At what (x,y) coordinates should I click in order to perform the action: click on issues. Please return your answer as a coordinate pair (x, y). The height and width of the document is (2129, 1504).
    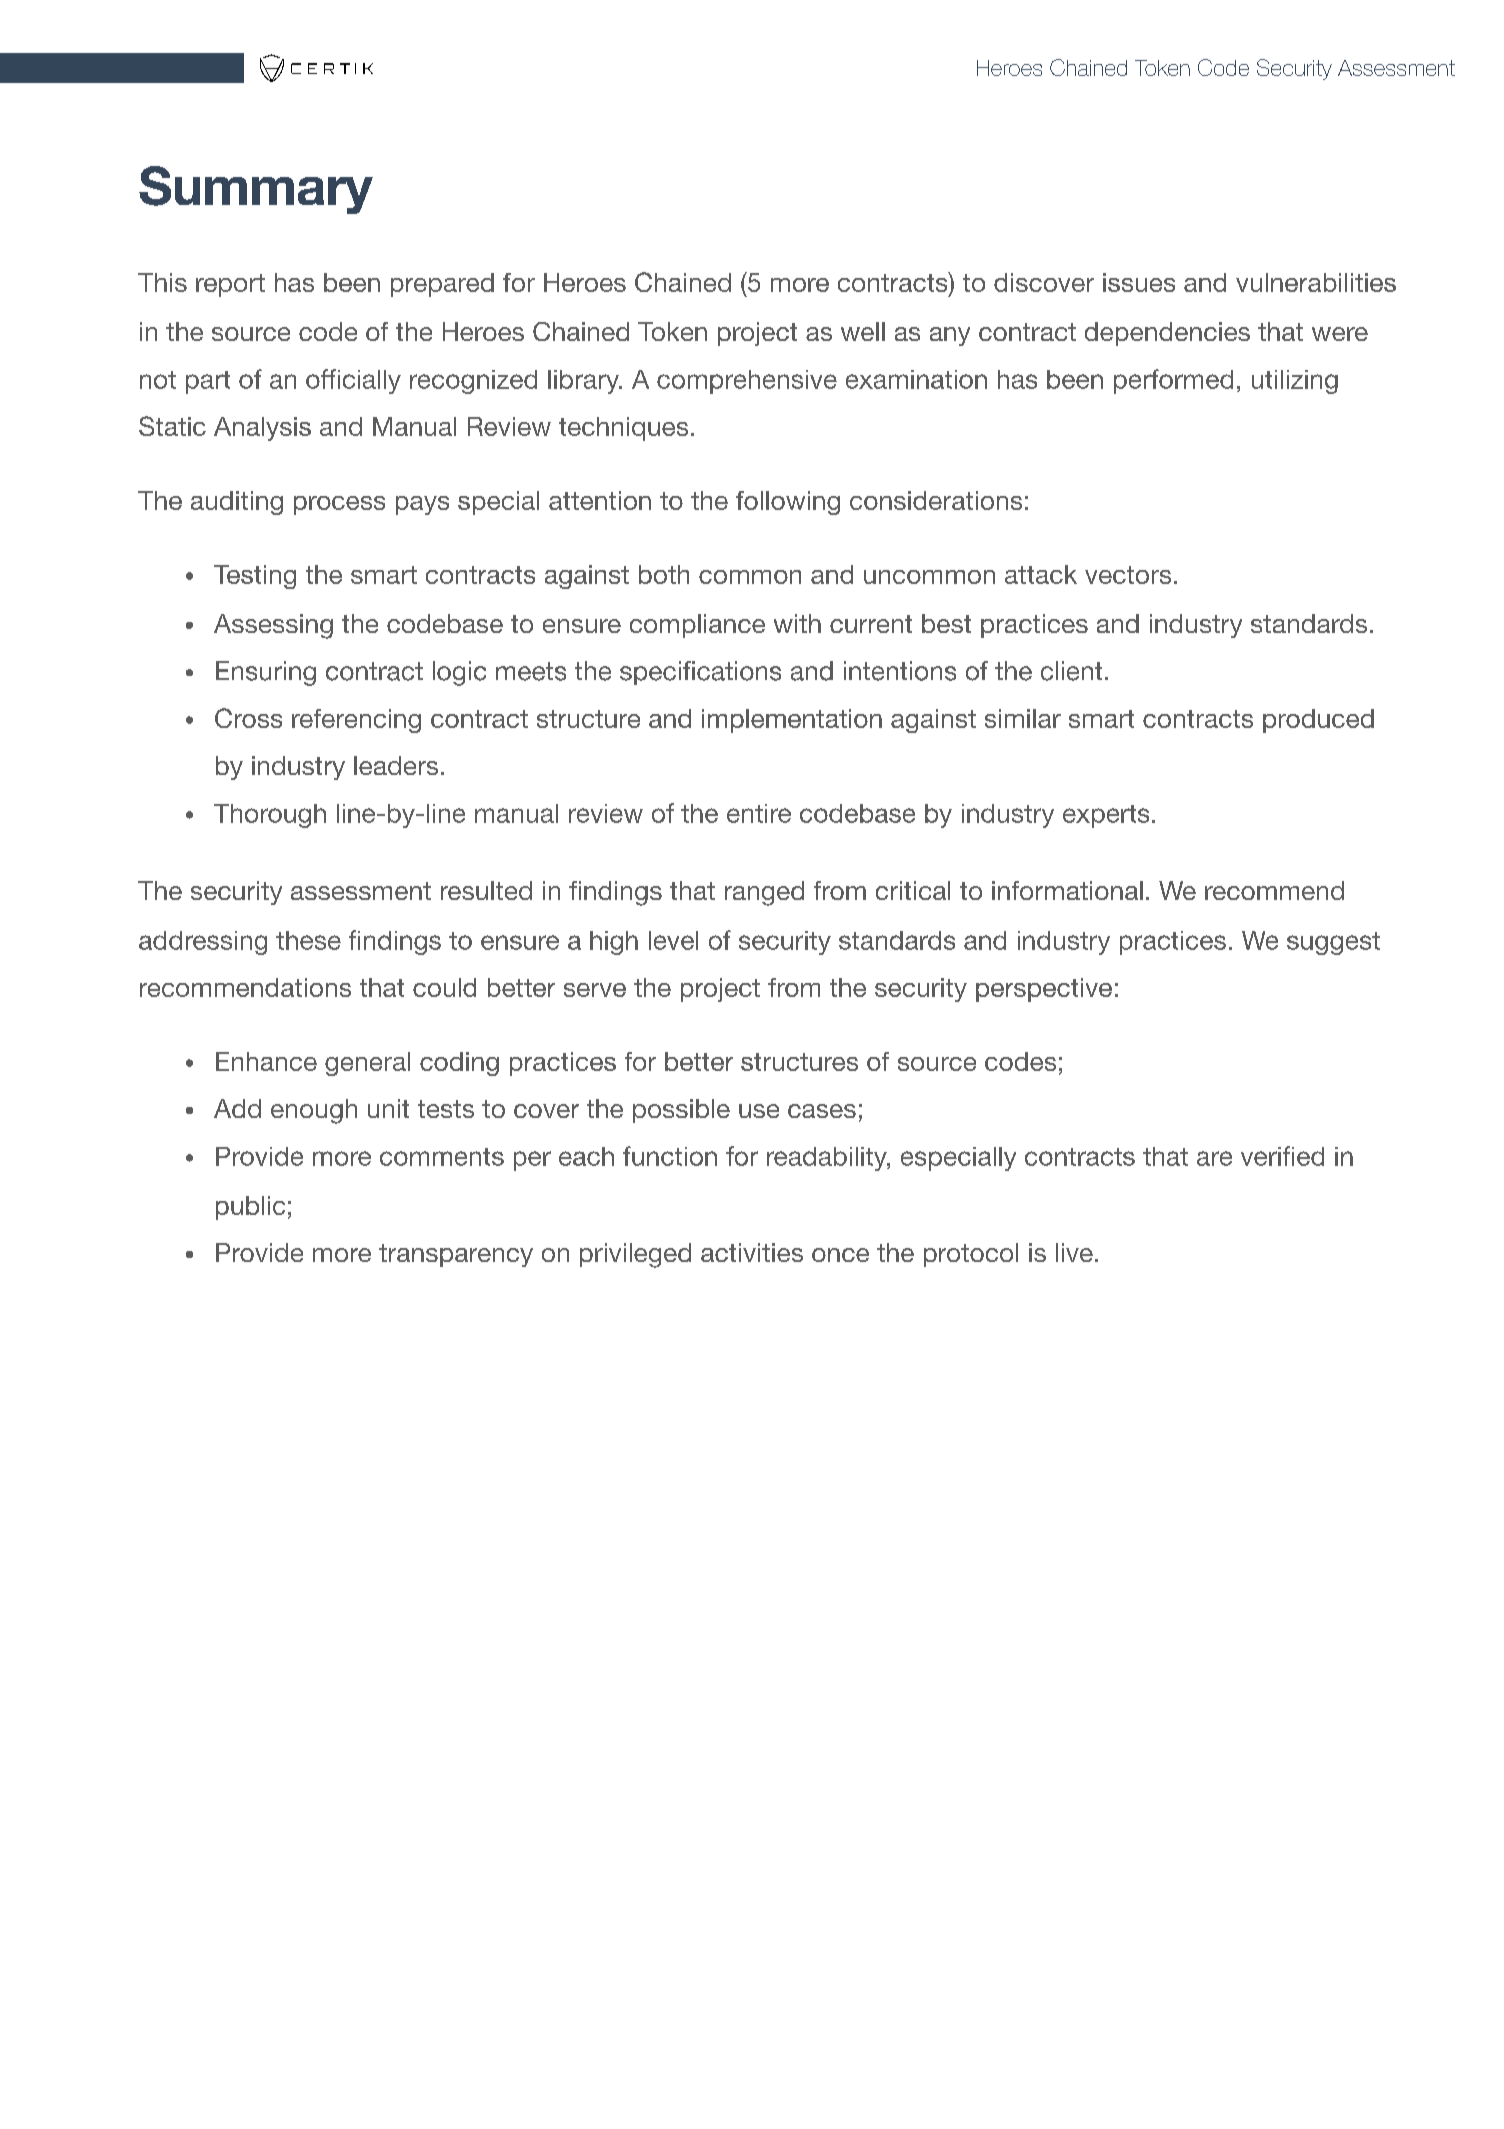
    Looking at the image, I should click on (1139, 282).
